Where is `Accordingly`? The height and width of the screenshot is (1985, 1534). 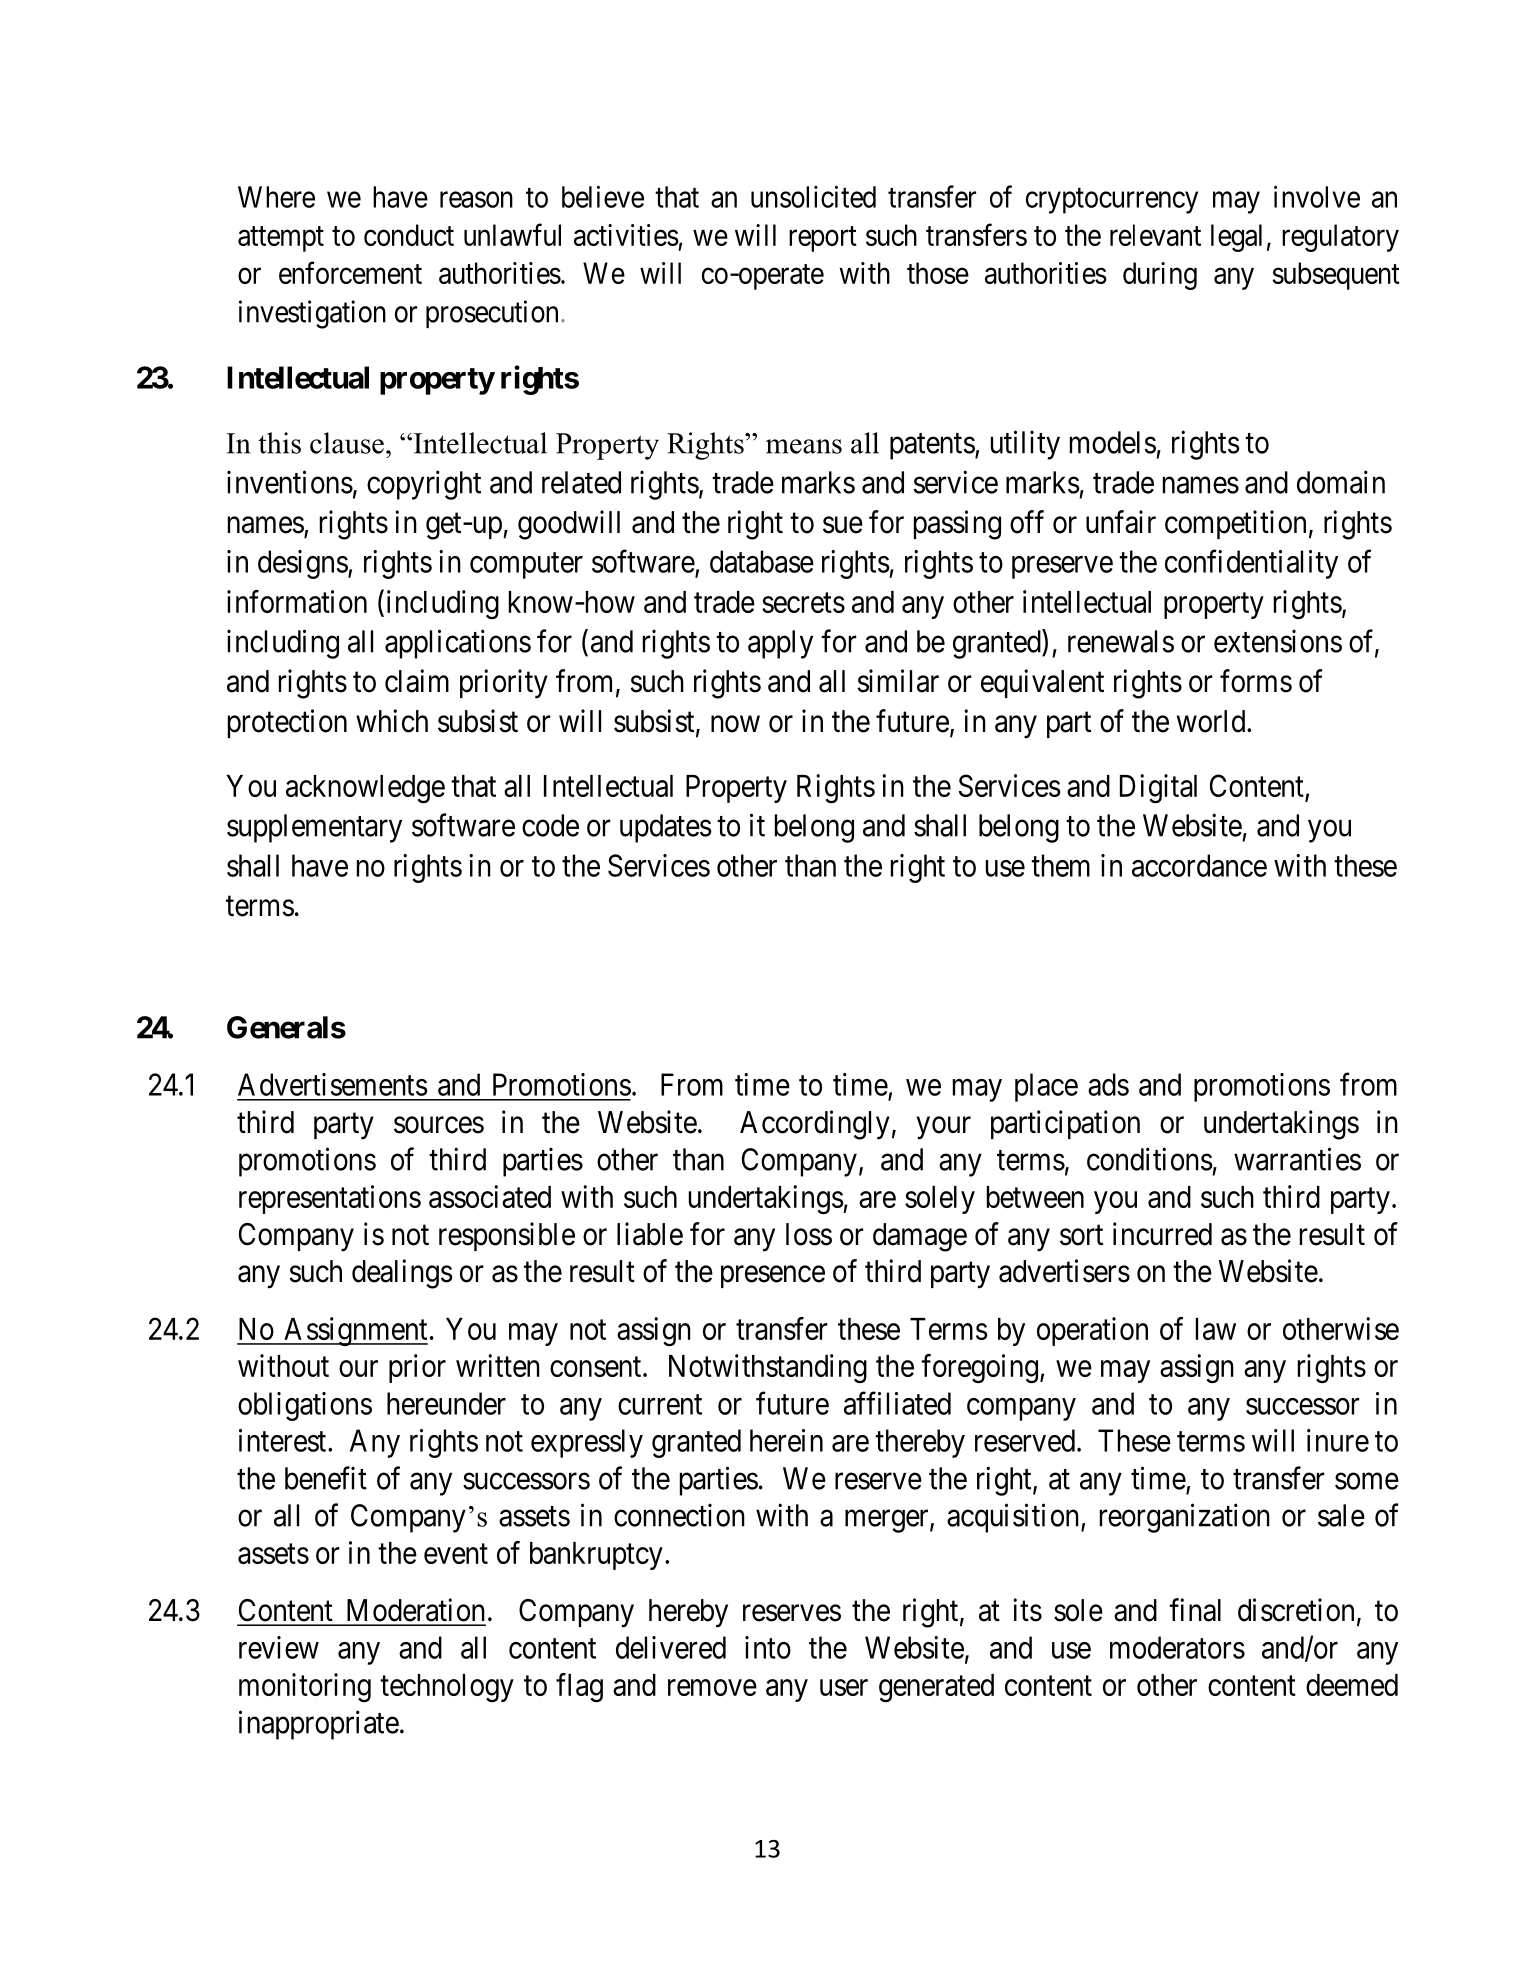
Accordingly is located at coordinates (815, 1125).
